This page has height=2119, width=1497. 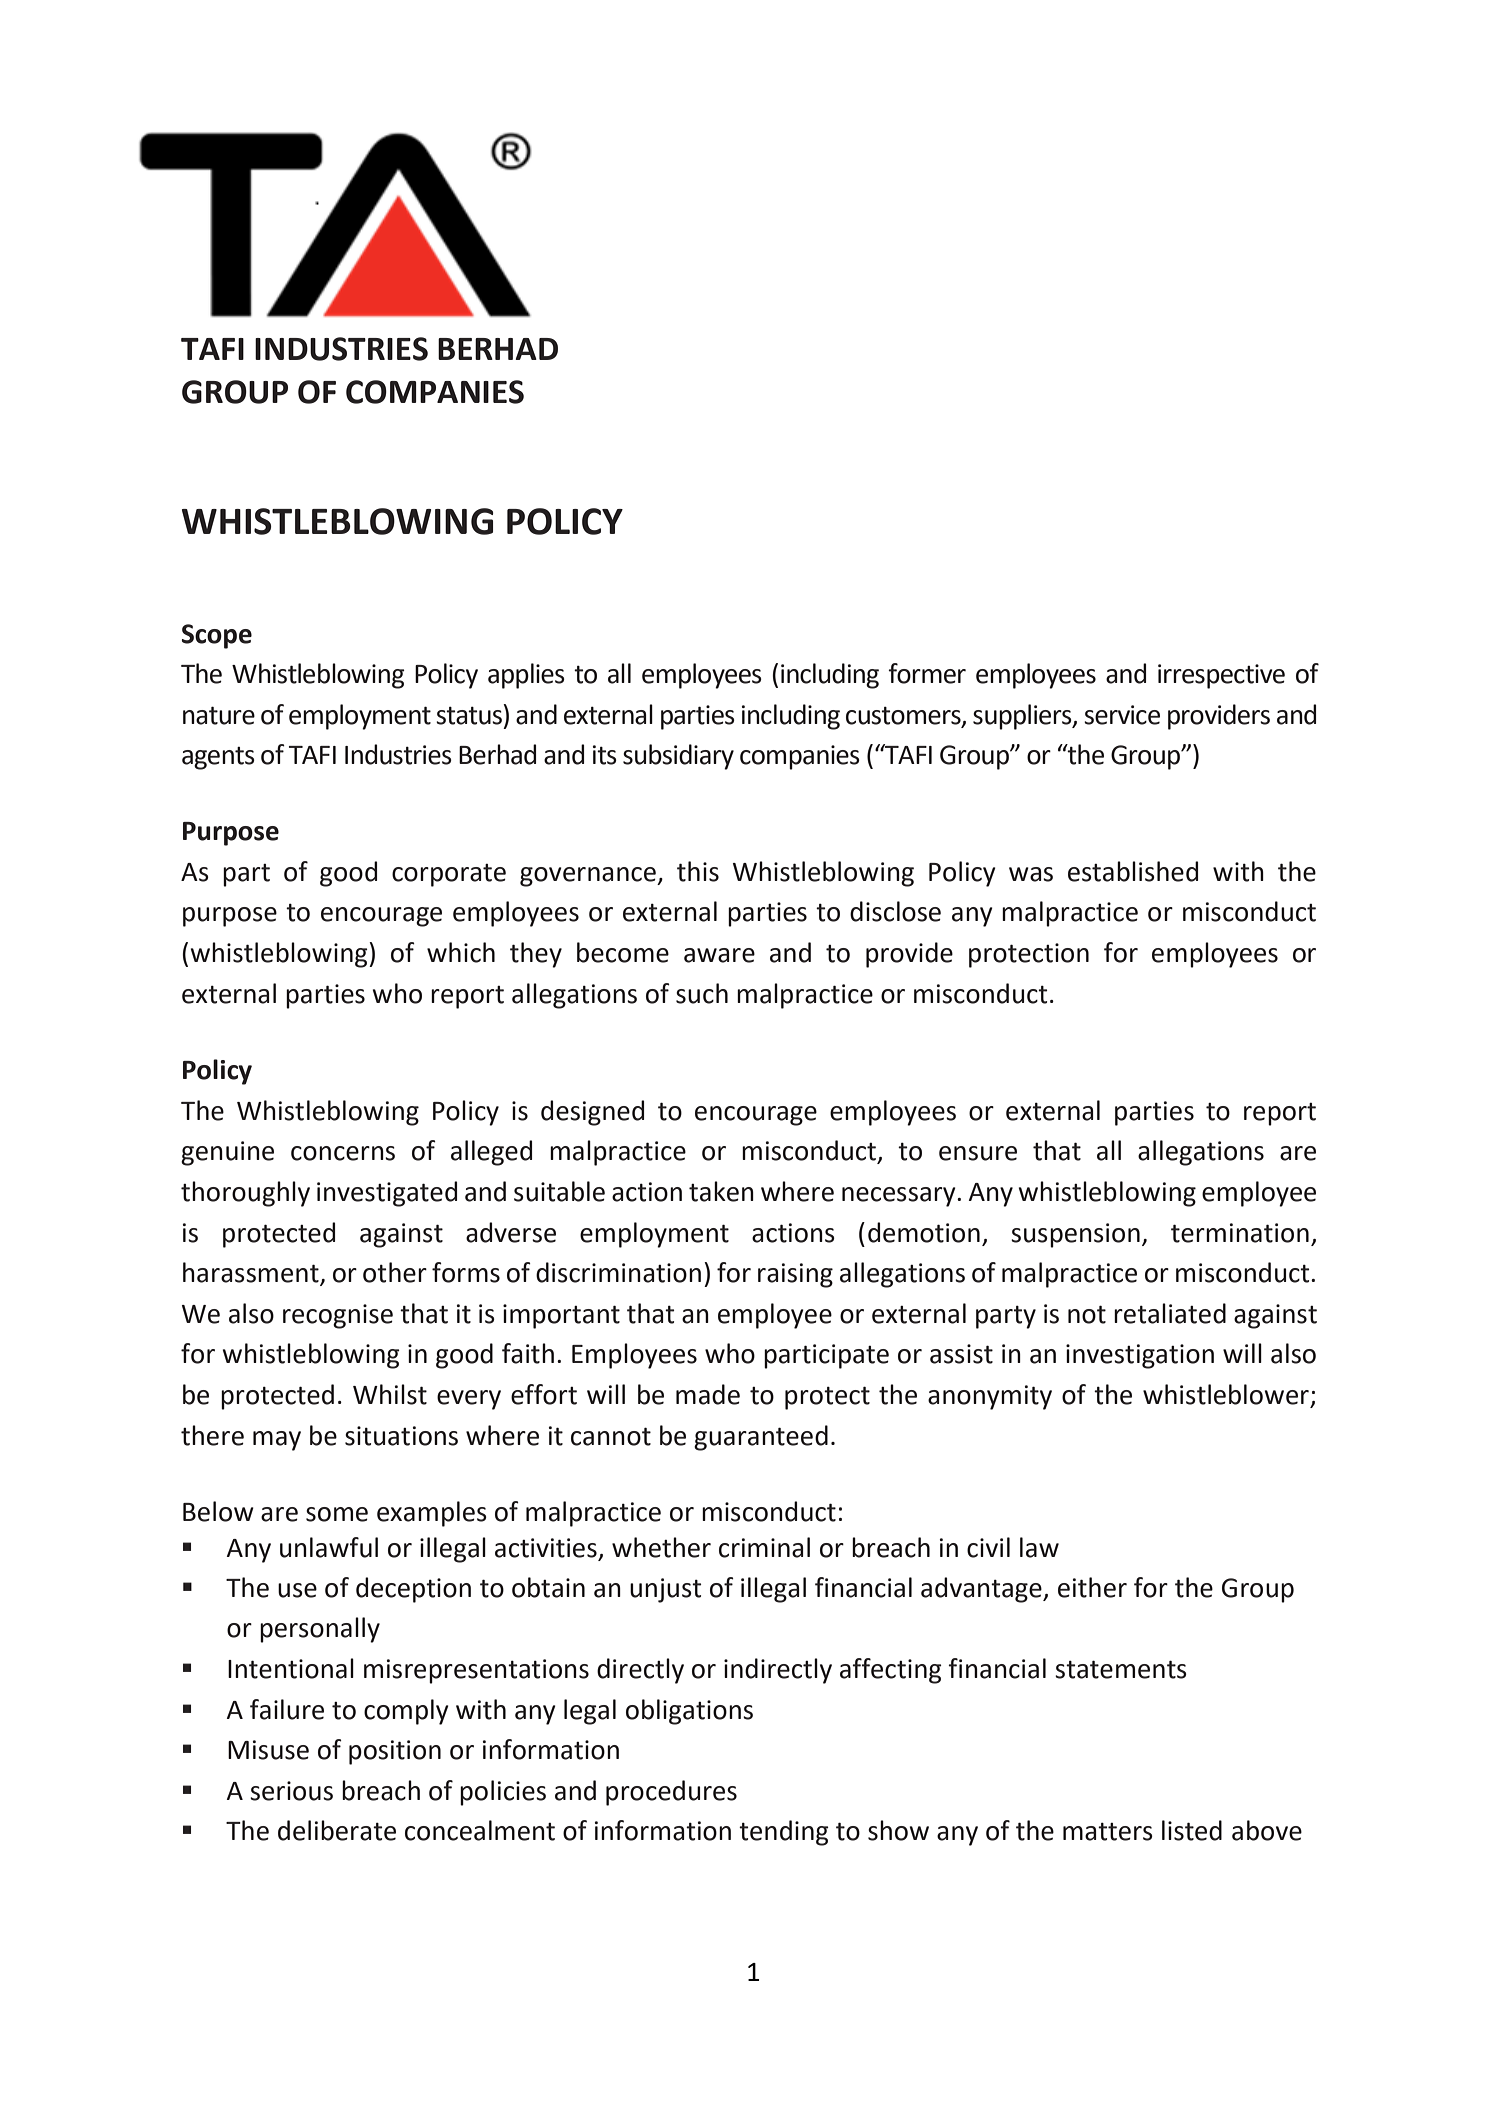 What do you see at coordinates (291, 1791) in the page?
I see `serious` at bounding box center [291, 1791].
